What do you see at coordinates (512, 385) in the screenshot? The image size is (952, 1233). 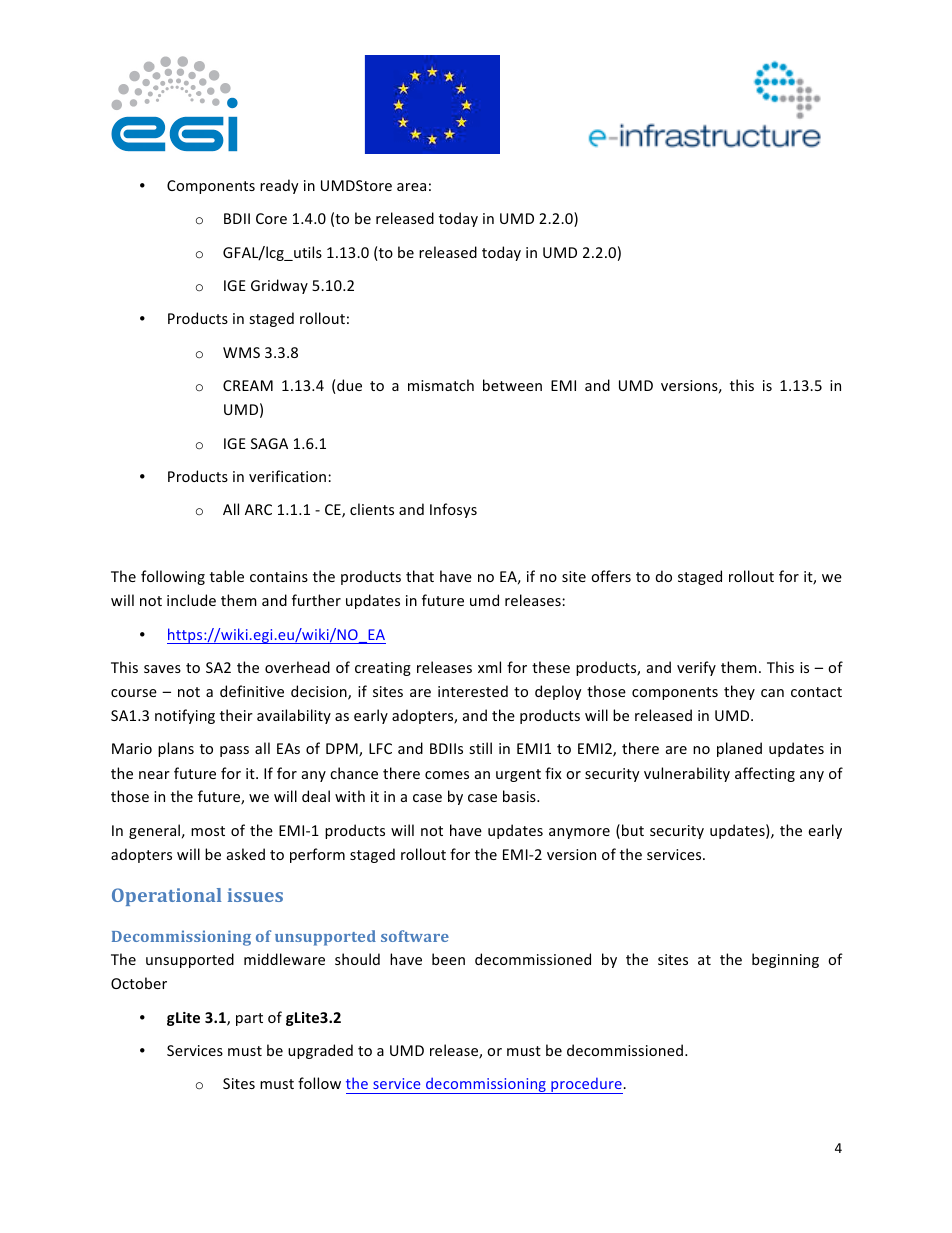 I see `between` at bounding box center [512, 385].
